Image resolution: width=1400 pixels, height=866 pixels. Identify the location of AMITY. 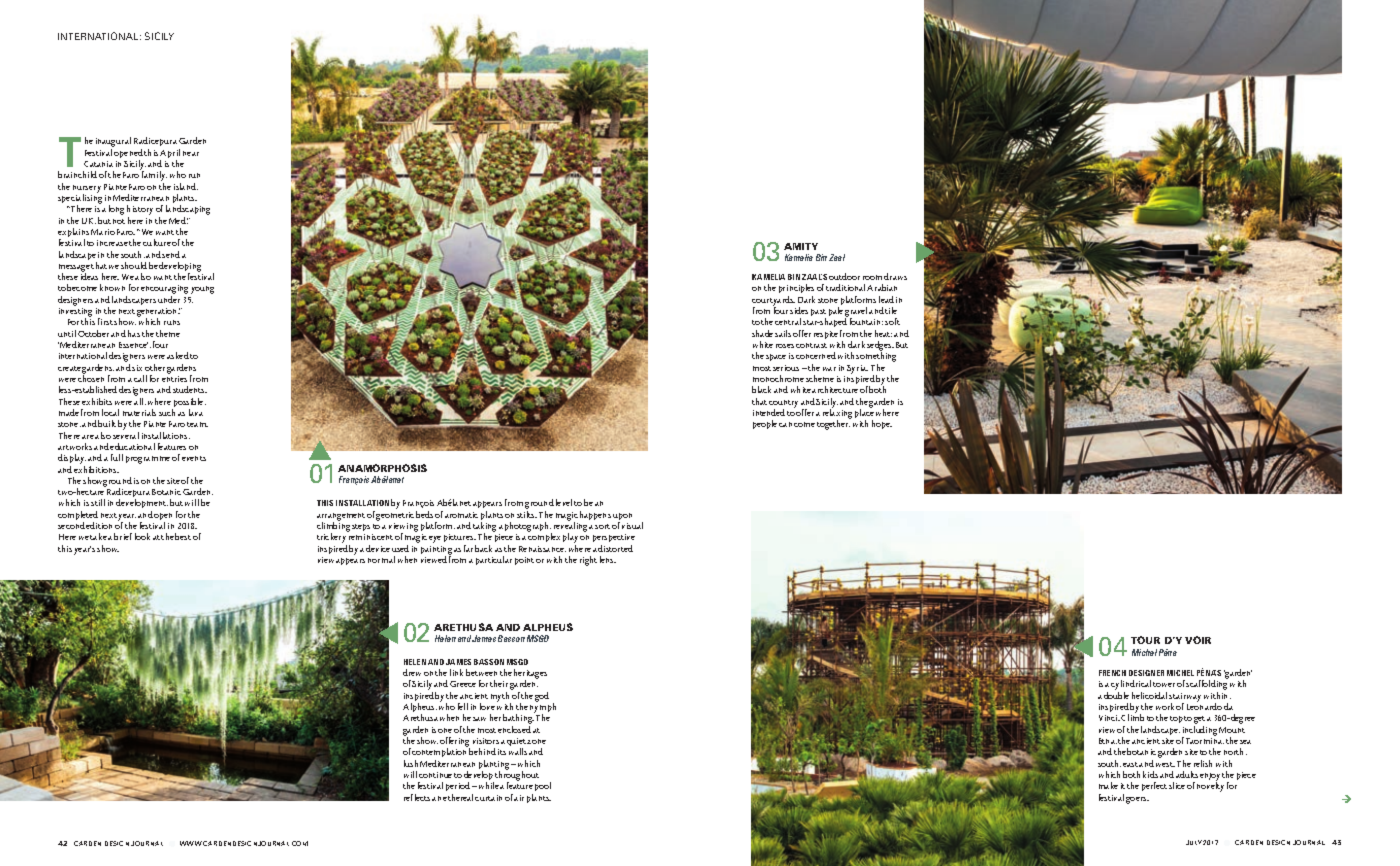
(801, 246).
